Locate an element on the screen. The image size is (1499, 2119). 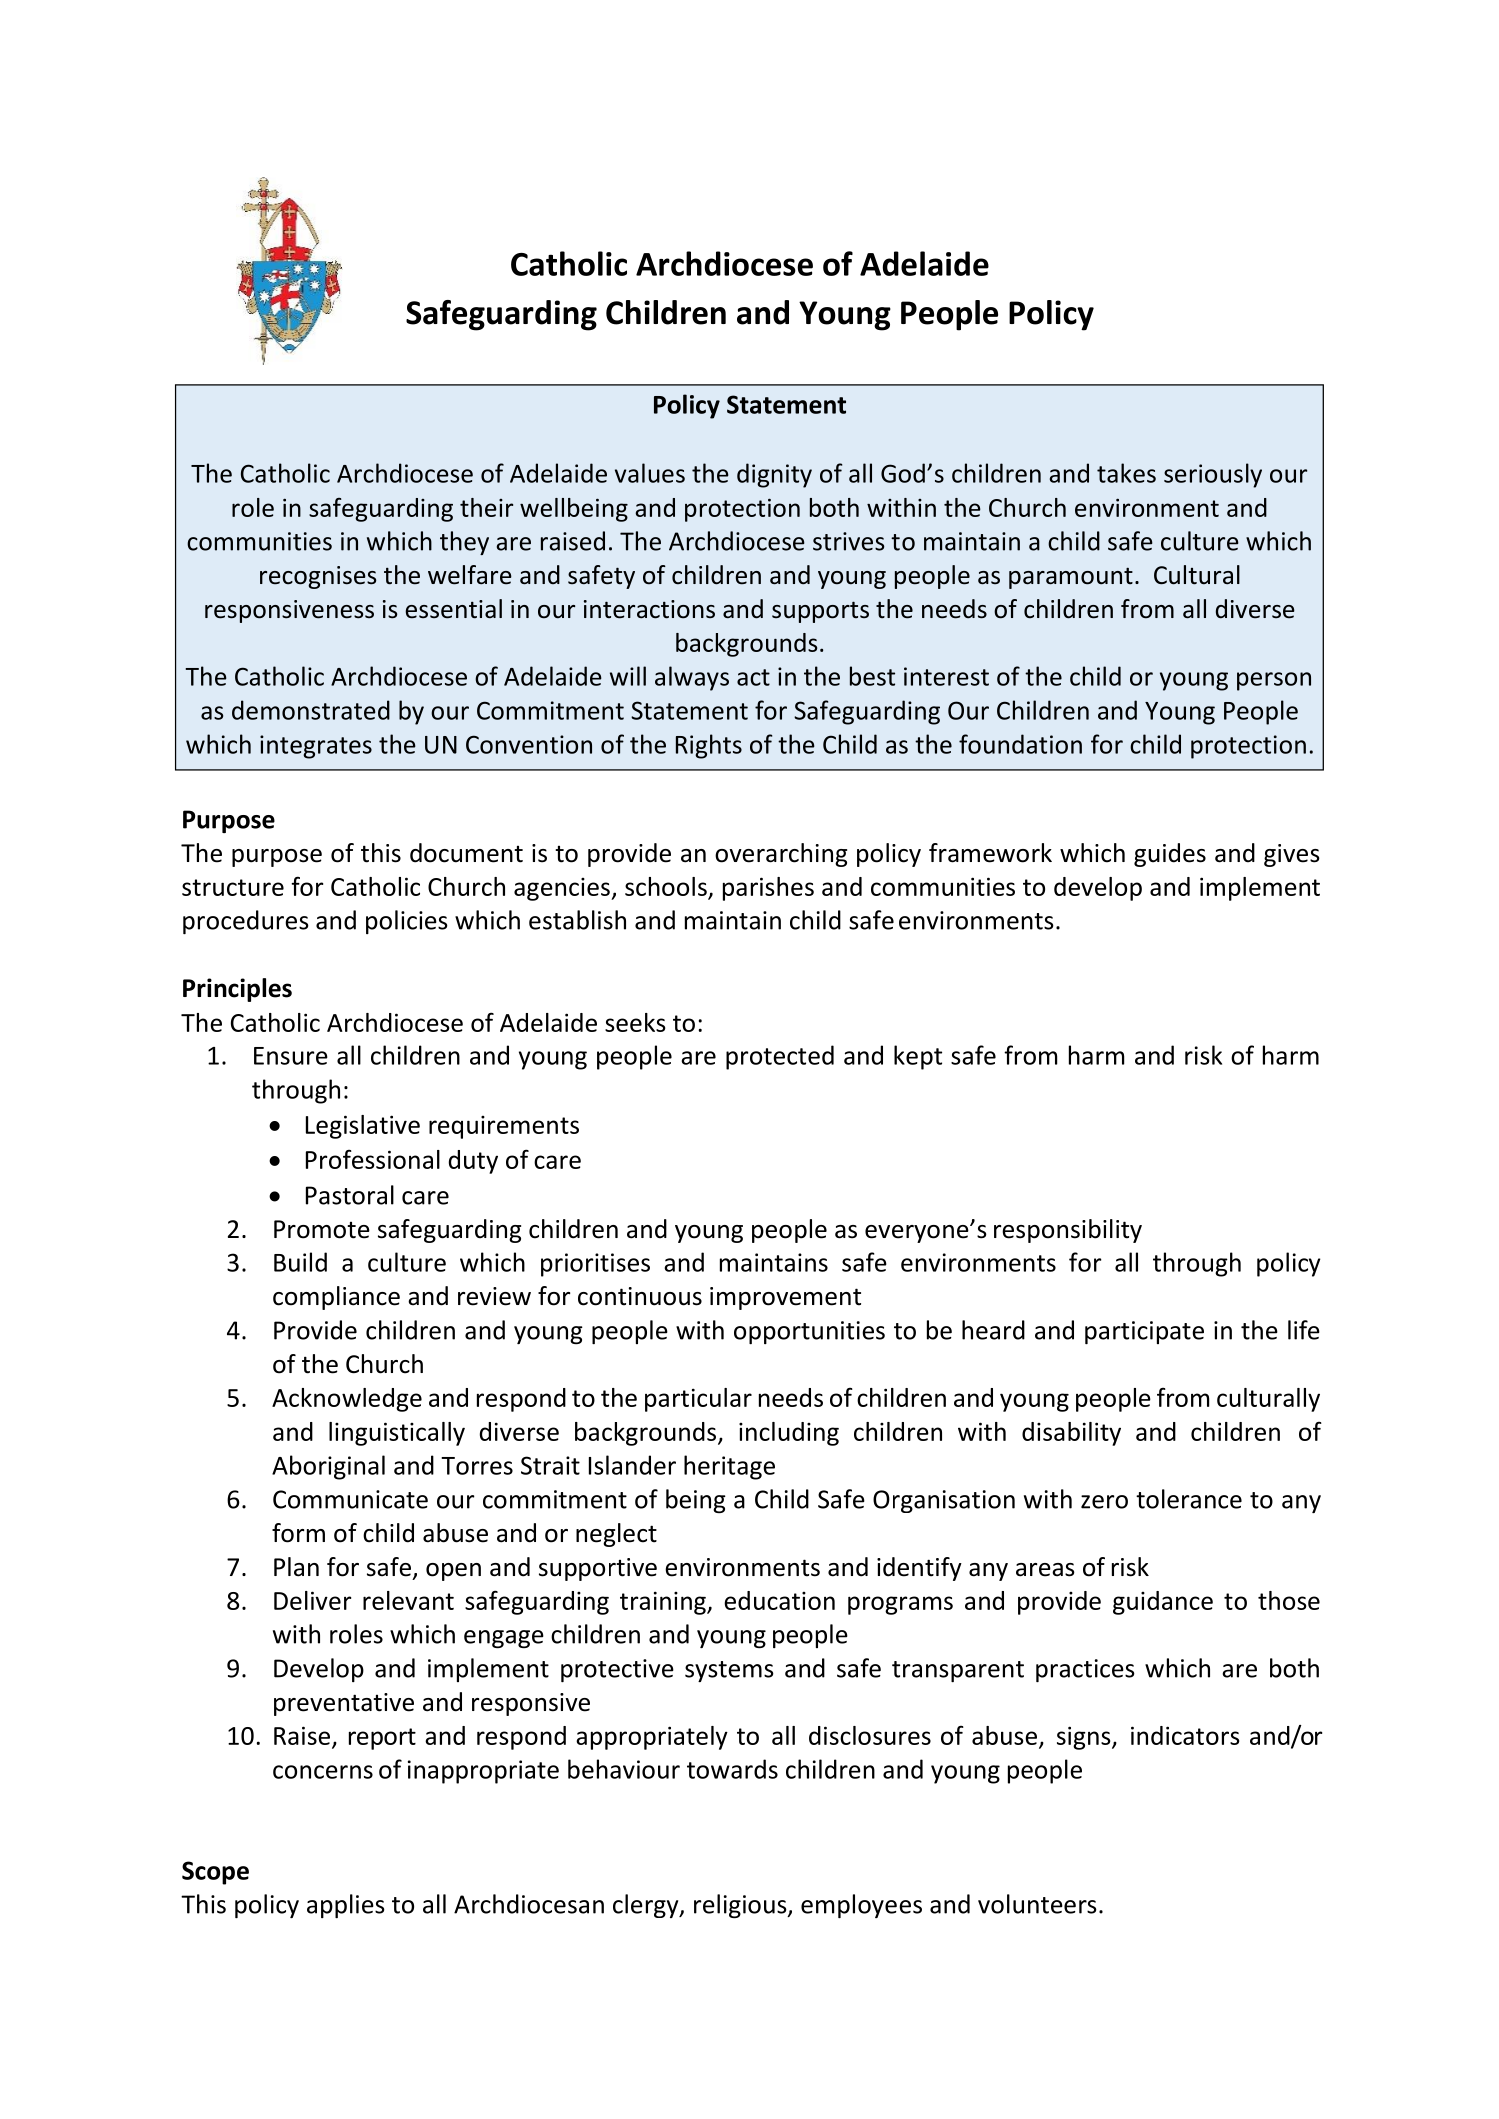
seriously is located at coordinates (1213, 475).
